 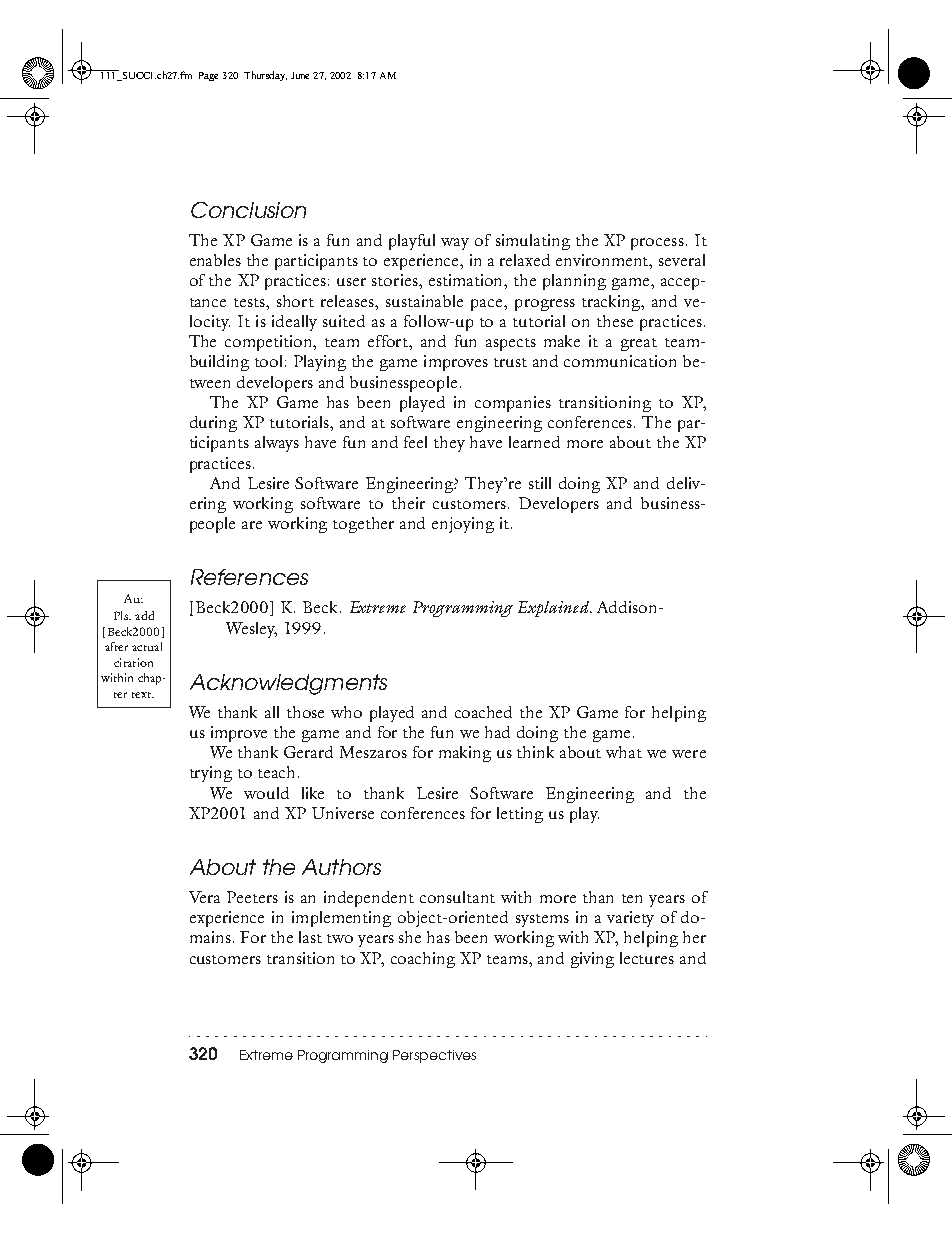 What do you see at coordinates (624, 752) in the image?
I see `what` at bounding box center [624, 752].
